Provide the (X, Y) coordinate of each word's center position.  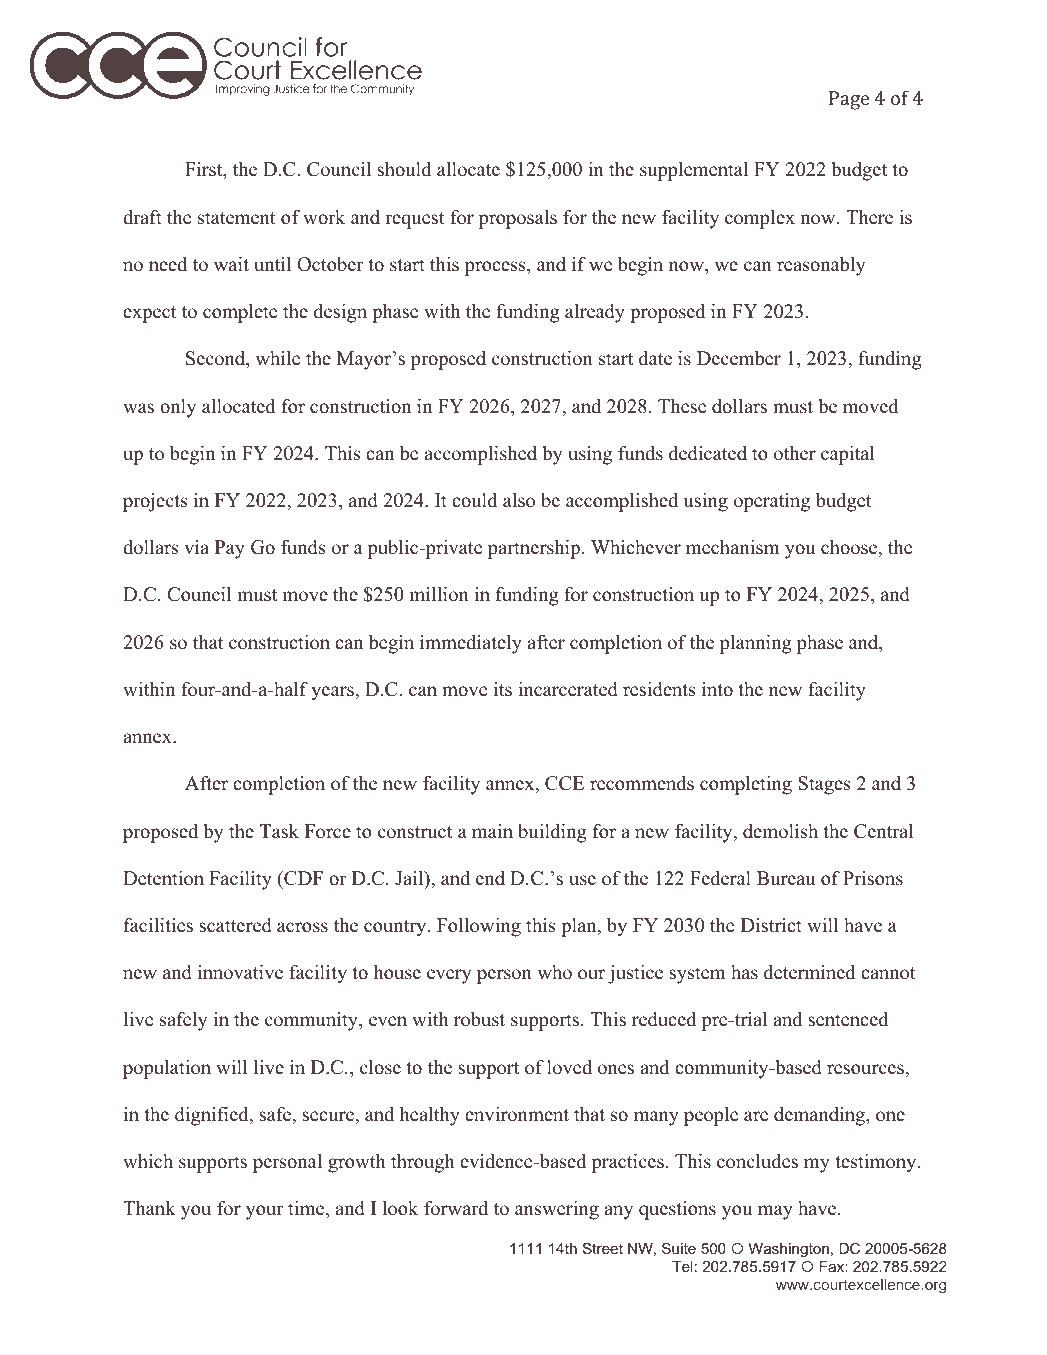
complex (760, 219)
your (264, 1212)
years (333, 693)
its (503, 689)
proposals (517, 219)
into (717, 689)
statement (237, 218)
